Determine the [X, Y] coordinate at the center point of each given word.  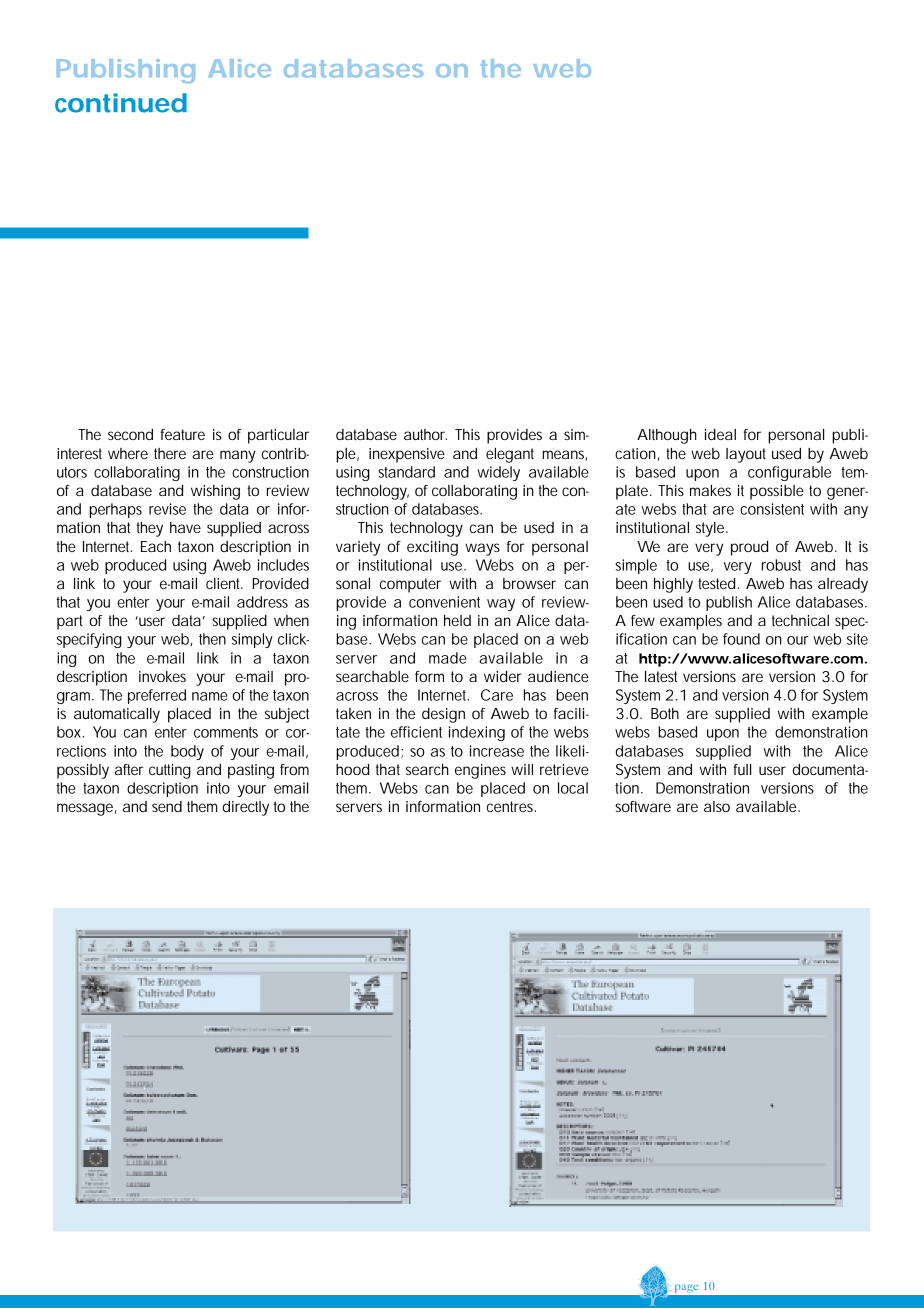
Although [667, 436]
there [170, 453]
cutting [170, 771]
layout [746, 455]
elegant [510, 455]
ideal [720, 434]
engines [480, 771]
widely [498, 473]
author [425, 434]
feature [182, 434]
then [212, 639]
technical [800, 620]
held [457, 620]
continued [121, 103]
